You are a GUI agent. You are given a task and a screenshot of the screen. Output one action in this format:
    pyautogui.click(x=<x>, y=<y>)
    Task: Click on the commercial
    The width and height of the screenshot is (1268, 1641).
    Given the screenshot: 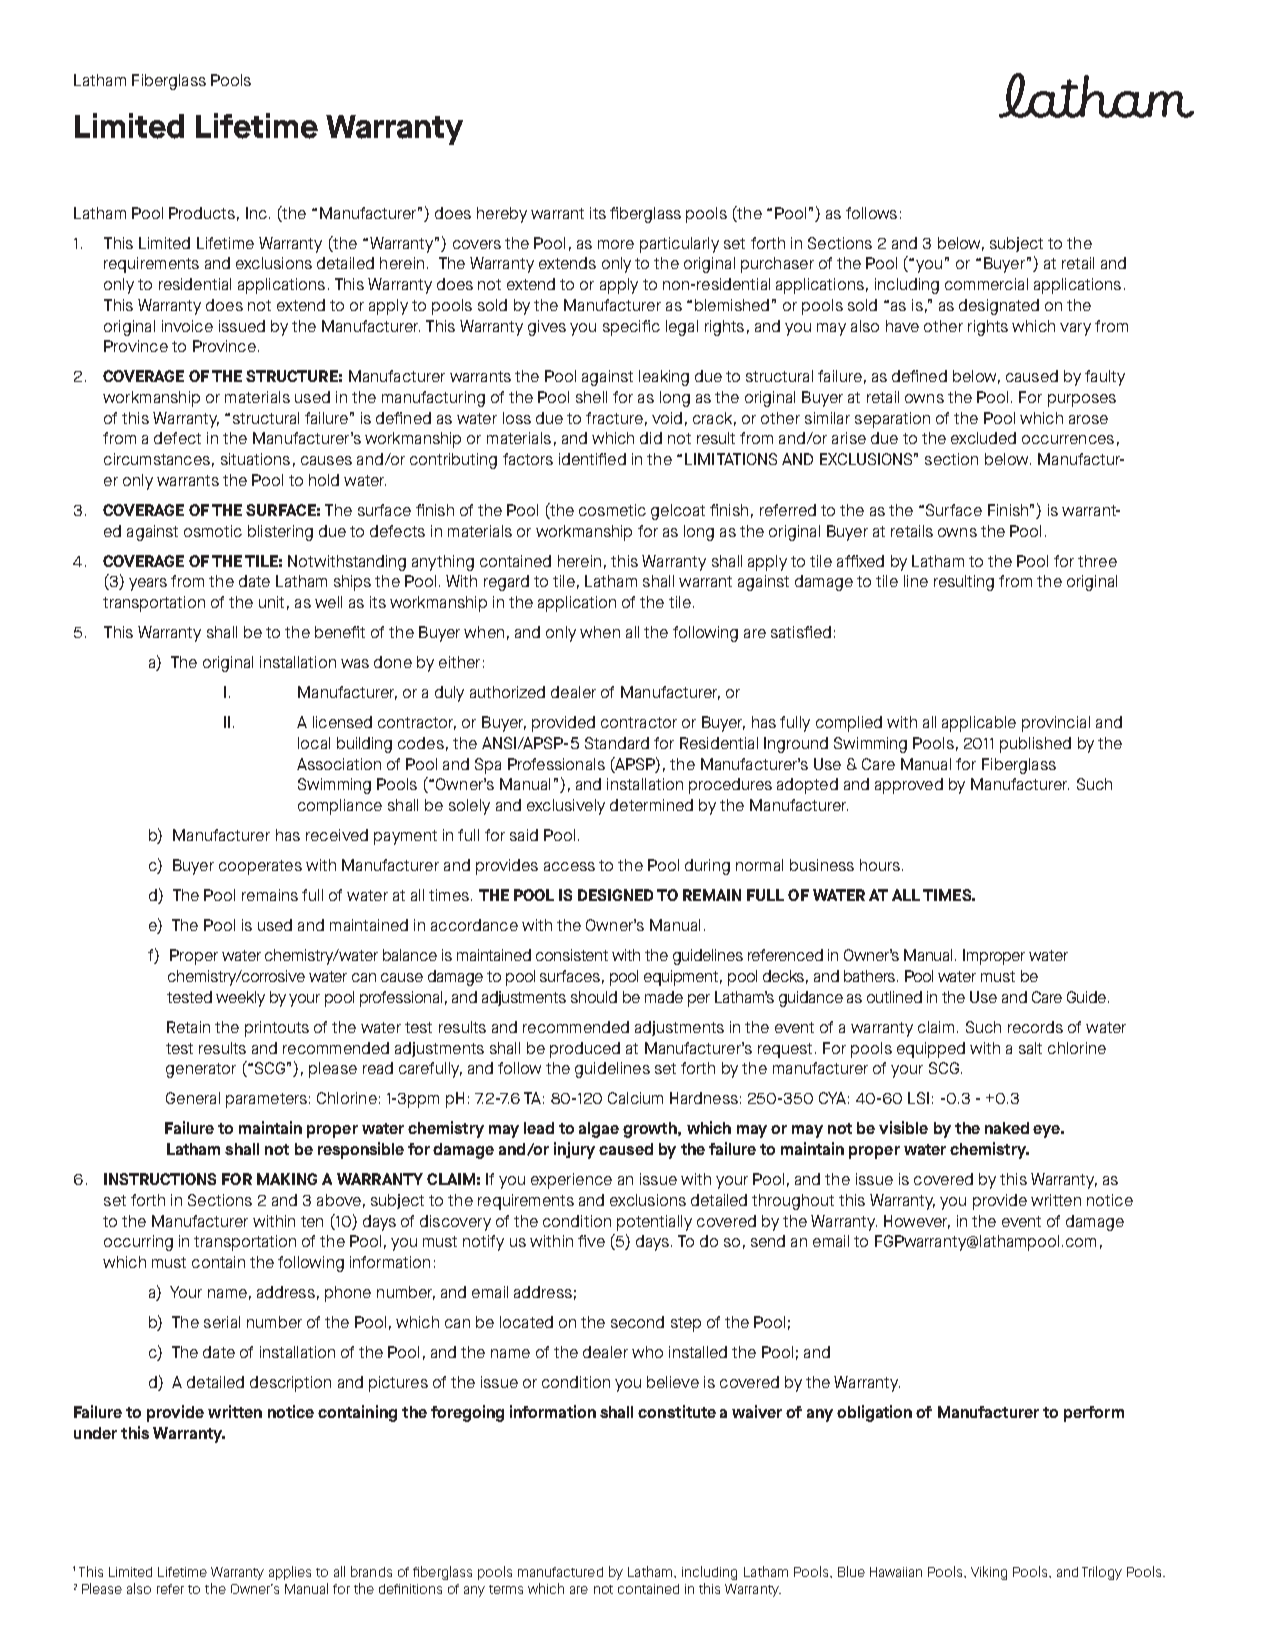 What is the action you would take?
    pyautogui.click(x=986, y=284)
